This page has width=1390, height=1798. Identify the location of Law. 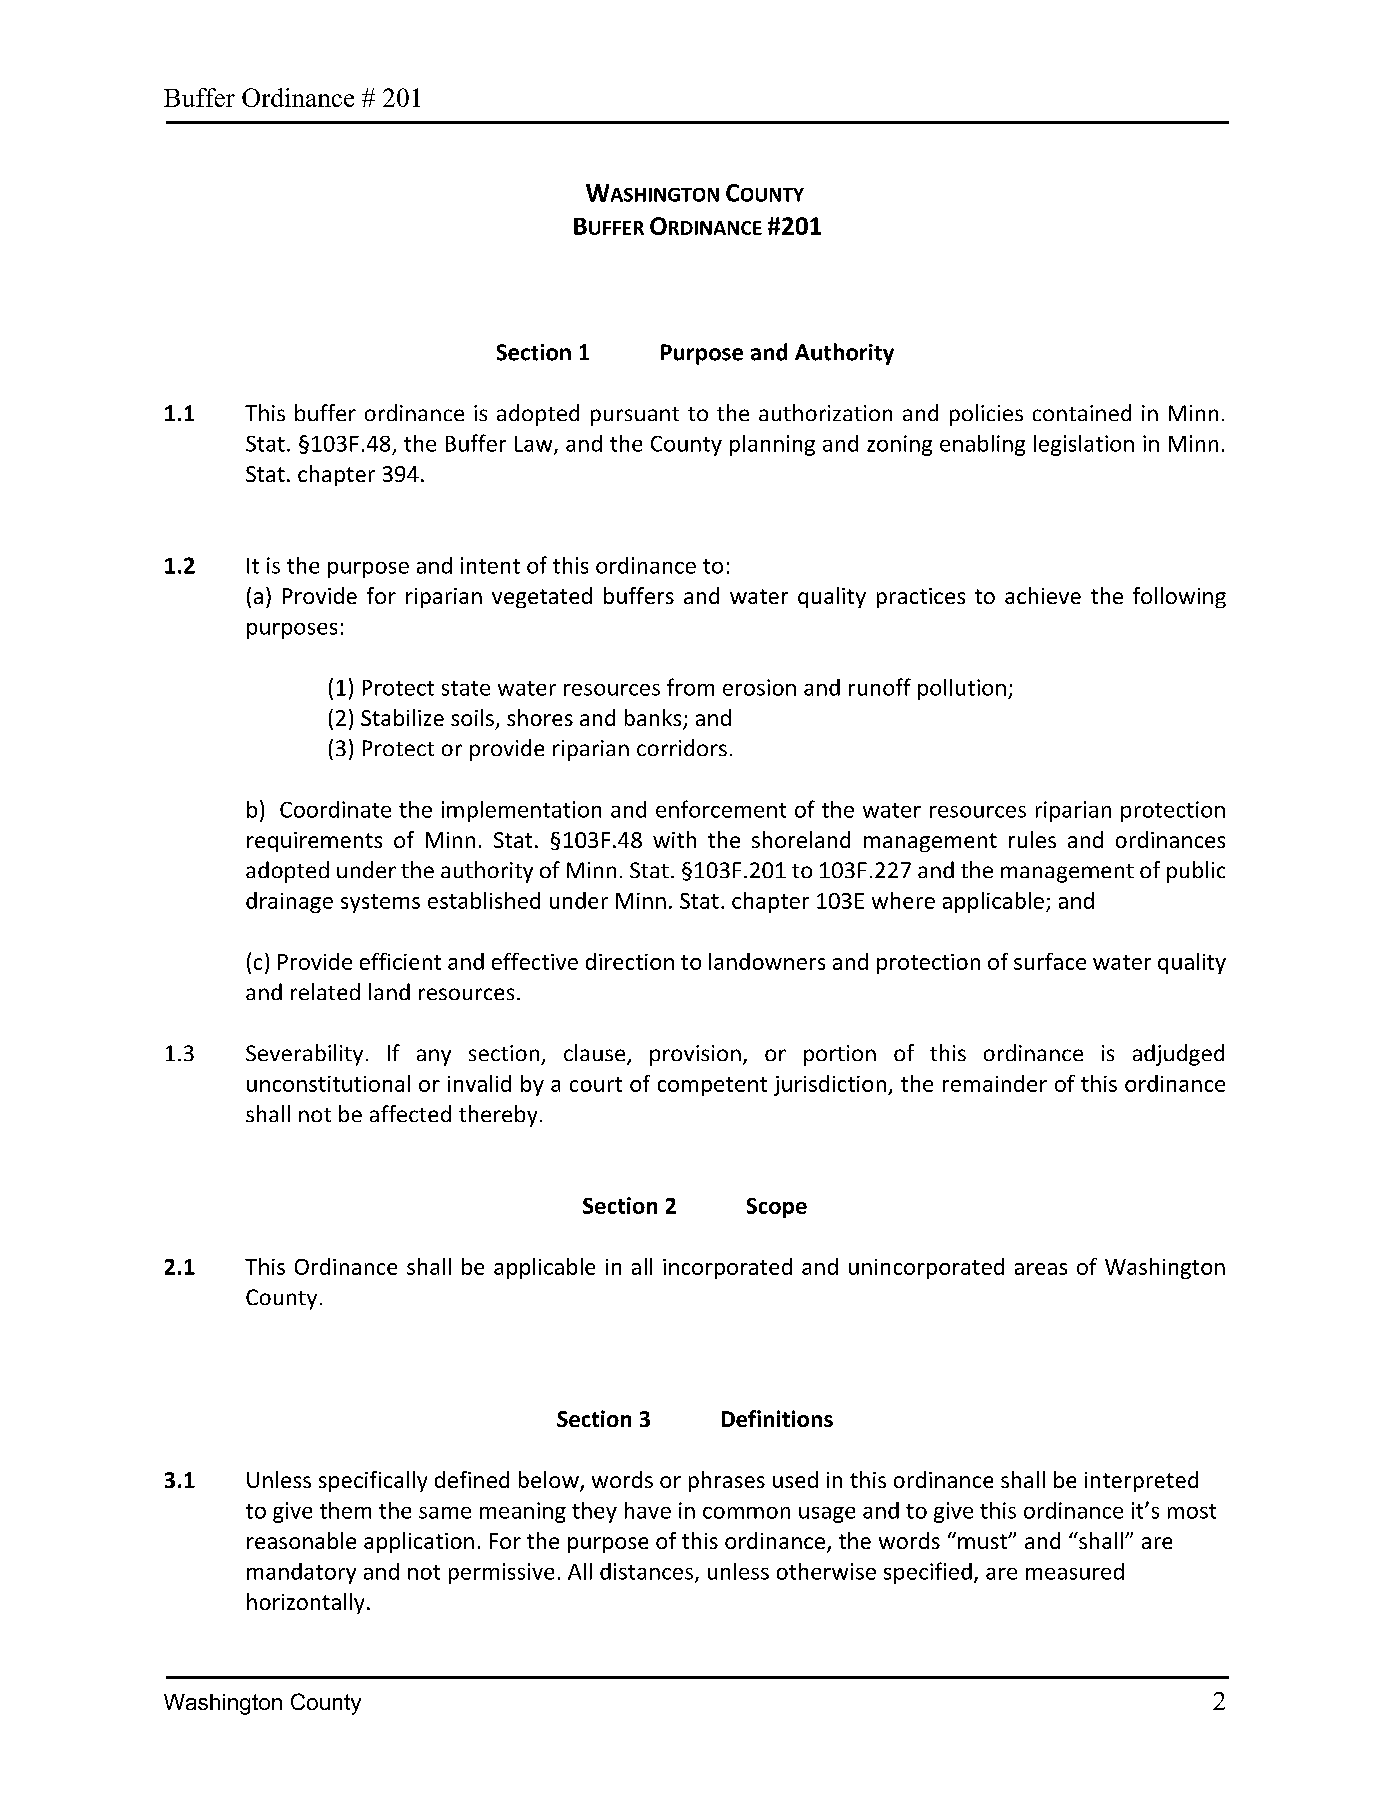
(535, 445).
